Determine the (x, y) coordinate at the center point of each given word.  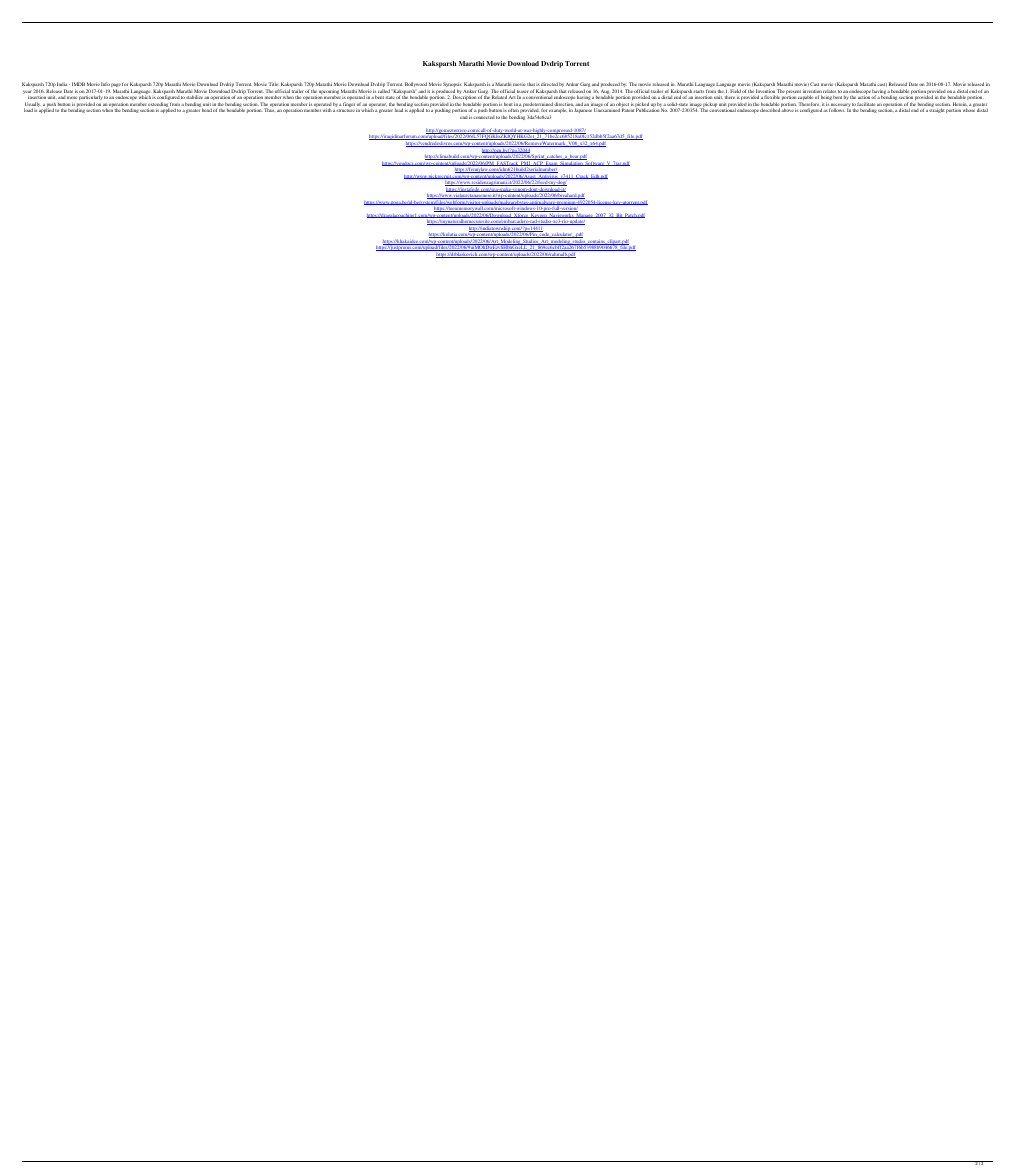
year (27, 93)
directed (549, 84)
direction (564, 104)
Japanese (583, 110)
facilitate (866, 104)
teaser (523, 93)
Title (273, 84)
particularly (90, 98)
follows (837, 110)
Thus (270, 110)
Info (105, 84)
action (864, 97)
